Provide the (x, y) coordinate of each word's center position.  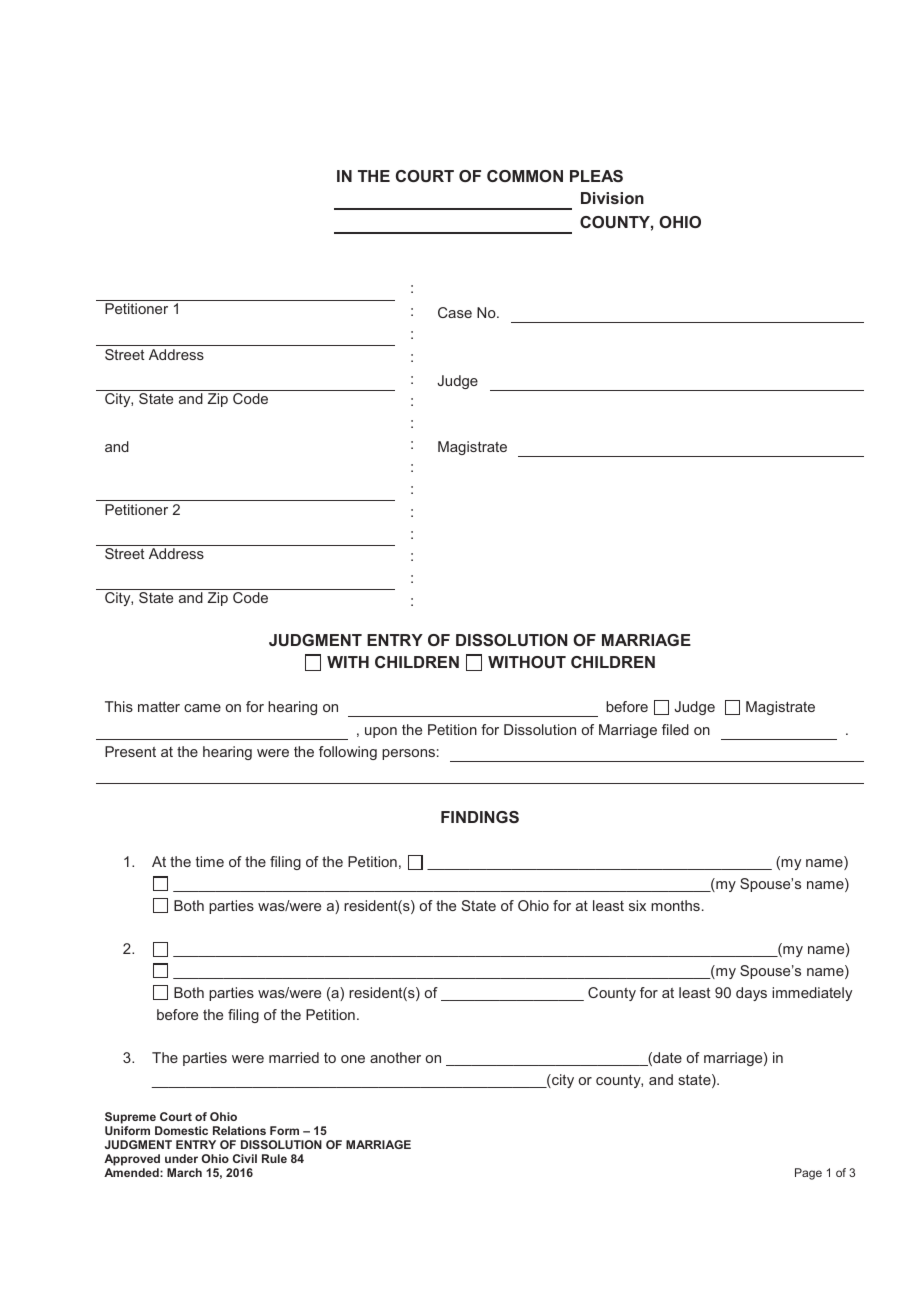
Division (612, 198)
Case (455, 312)
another (395, 1057)
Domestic (181, 1130)
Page (808, 1174)
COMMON (525, 176)
